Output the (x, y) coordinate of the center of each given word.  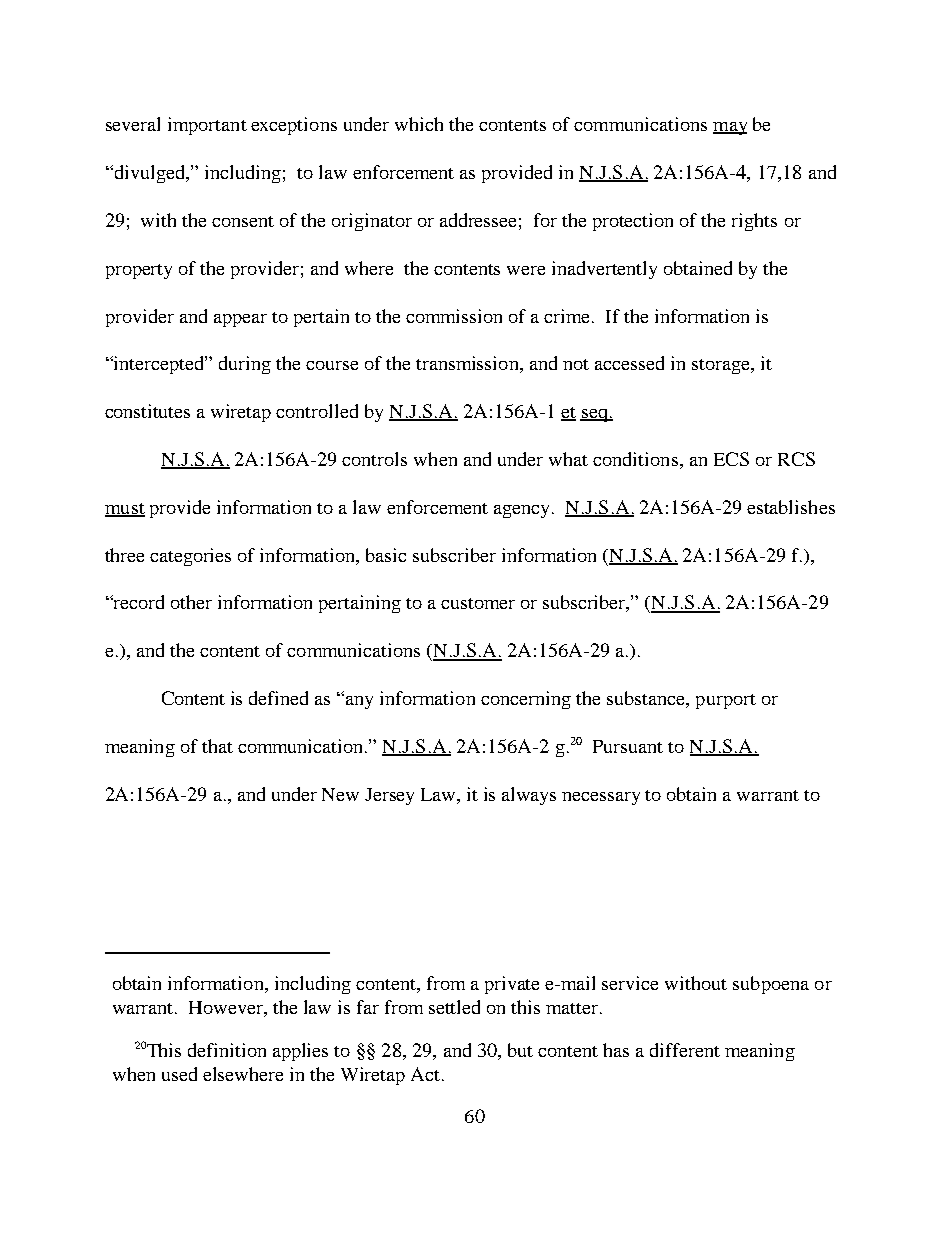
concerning (526, 700)
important (207, 126)
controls (374, 459)
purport (726, 701)
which (419, 124)
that (217, 746)
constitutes (147, 411)
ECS (731, 459)
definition (227, 1050)
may (730, 128)
